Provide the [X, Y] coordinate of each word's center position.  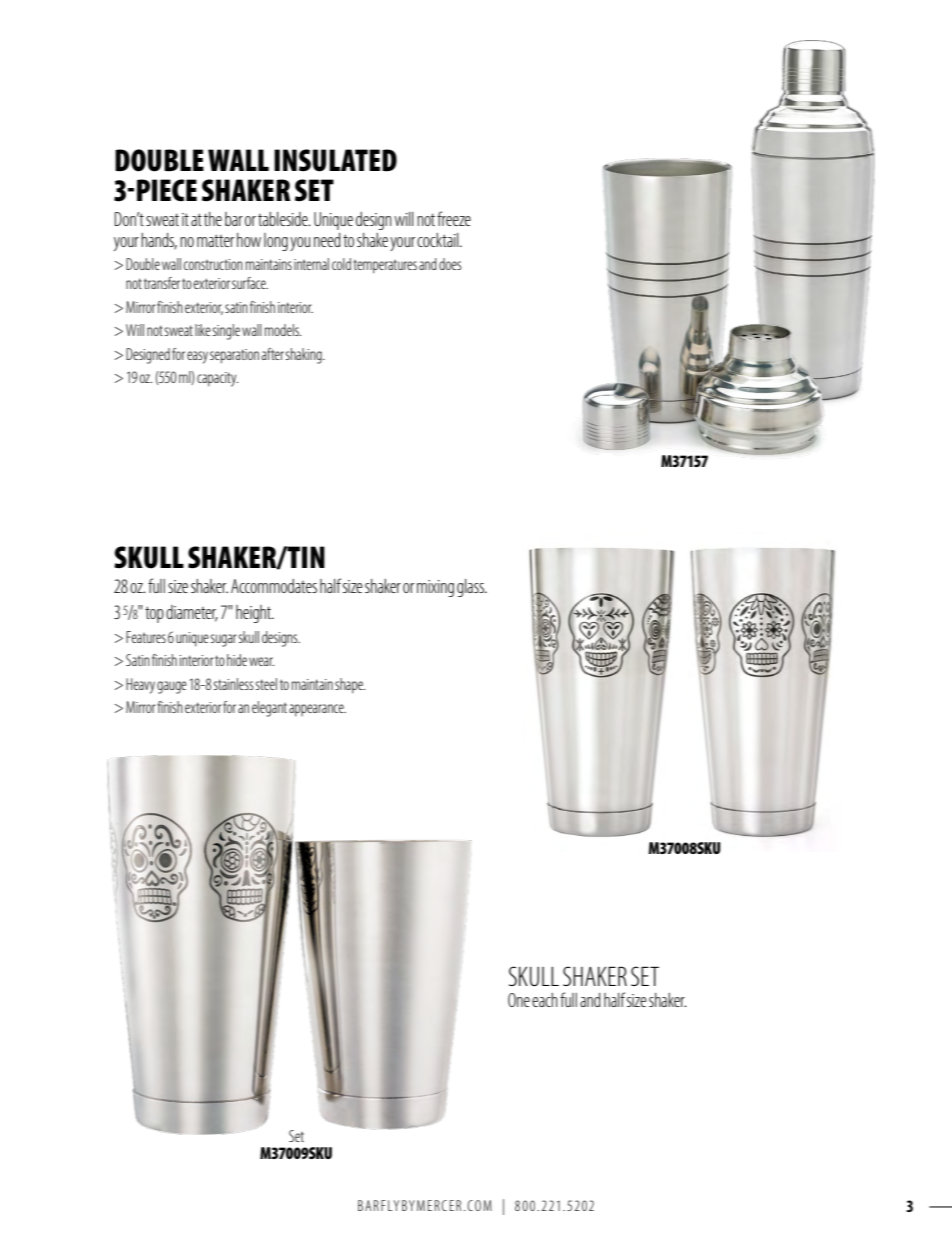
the [213, 219]
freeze [454, 218]
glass [471, 588]
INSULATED [335, 160]
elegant [269, 709]
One [519, 1000]
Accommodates [274, 586]
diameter [192, 613]
